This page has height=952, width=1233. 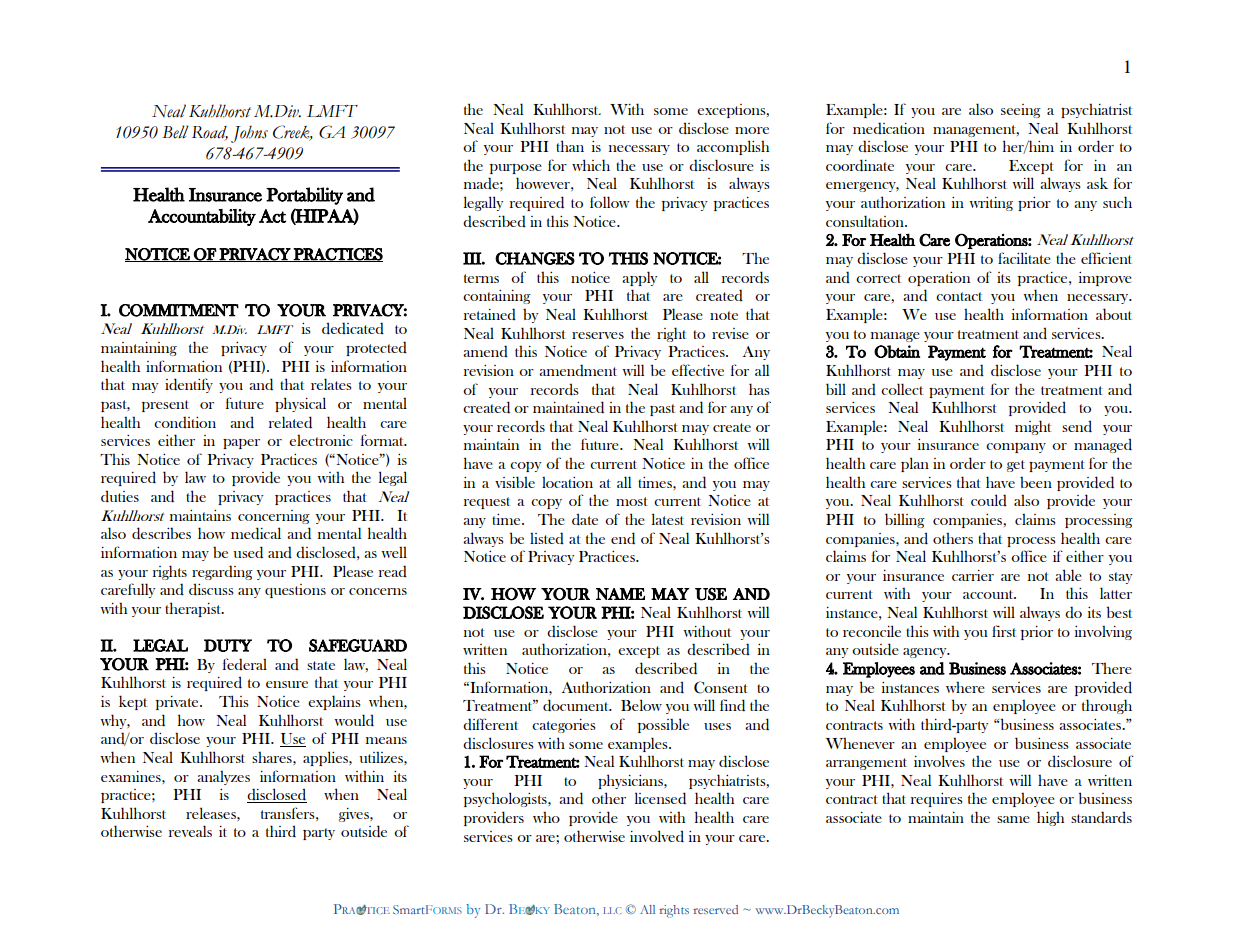 I want to click on seeing, so click(x=1021, y=111).
